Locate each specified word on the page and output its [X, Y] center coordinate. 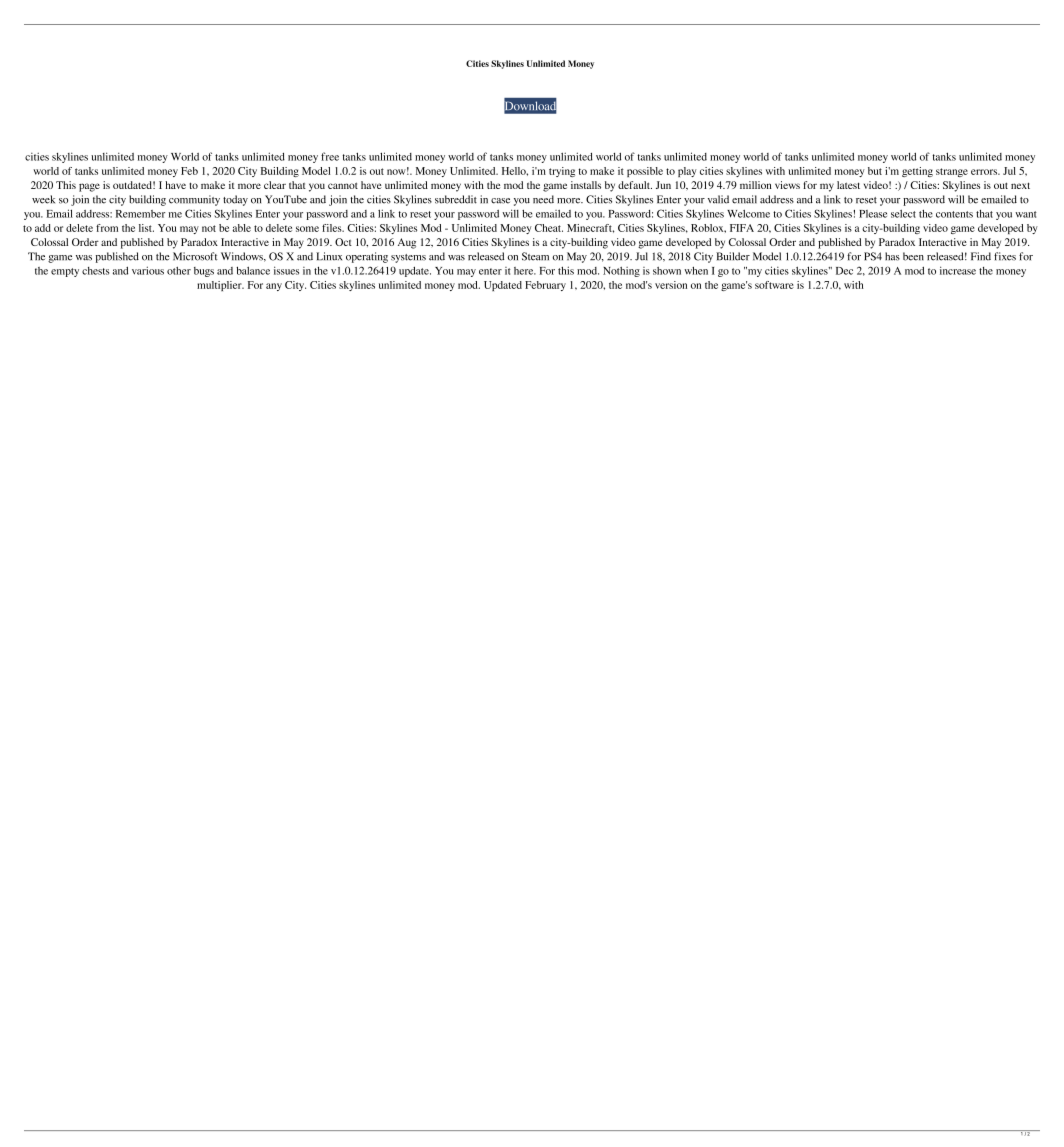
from [107, 228]
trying [562, 172]
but [875, 171]
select [903, 214]
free [330, 156]
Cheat [549, 228]
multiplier [220, 286]
